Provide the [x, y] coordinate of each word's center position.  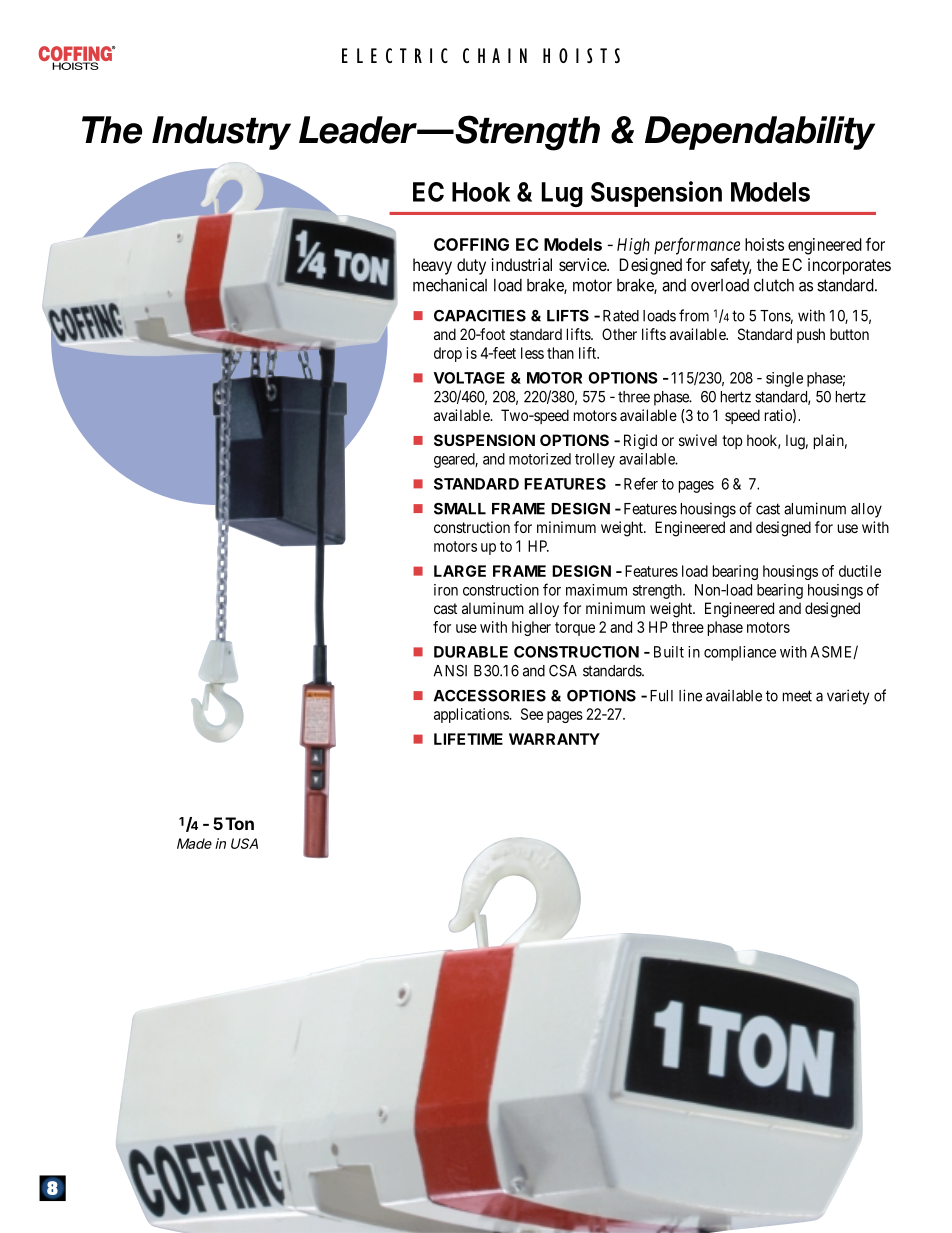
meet [797, 696]
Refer [641, 483]
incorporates [849, 266]
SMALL [460, 509]
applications [472, 715]
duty [471, 266]
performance [697, 246]
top [732, 442]
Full [661, 696]
